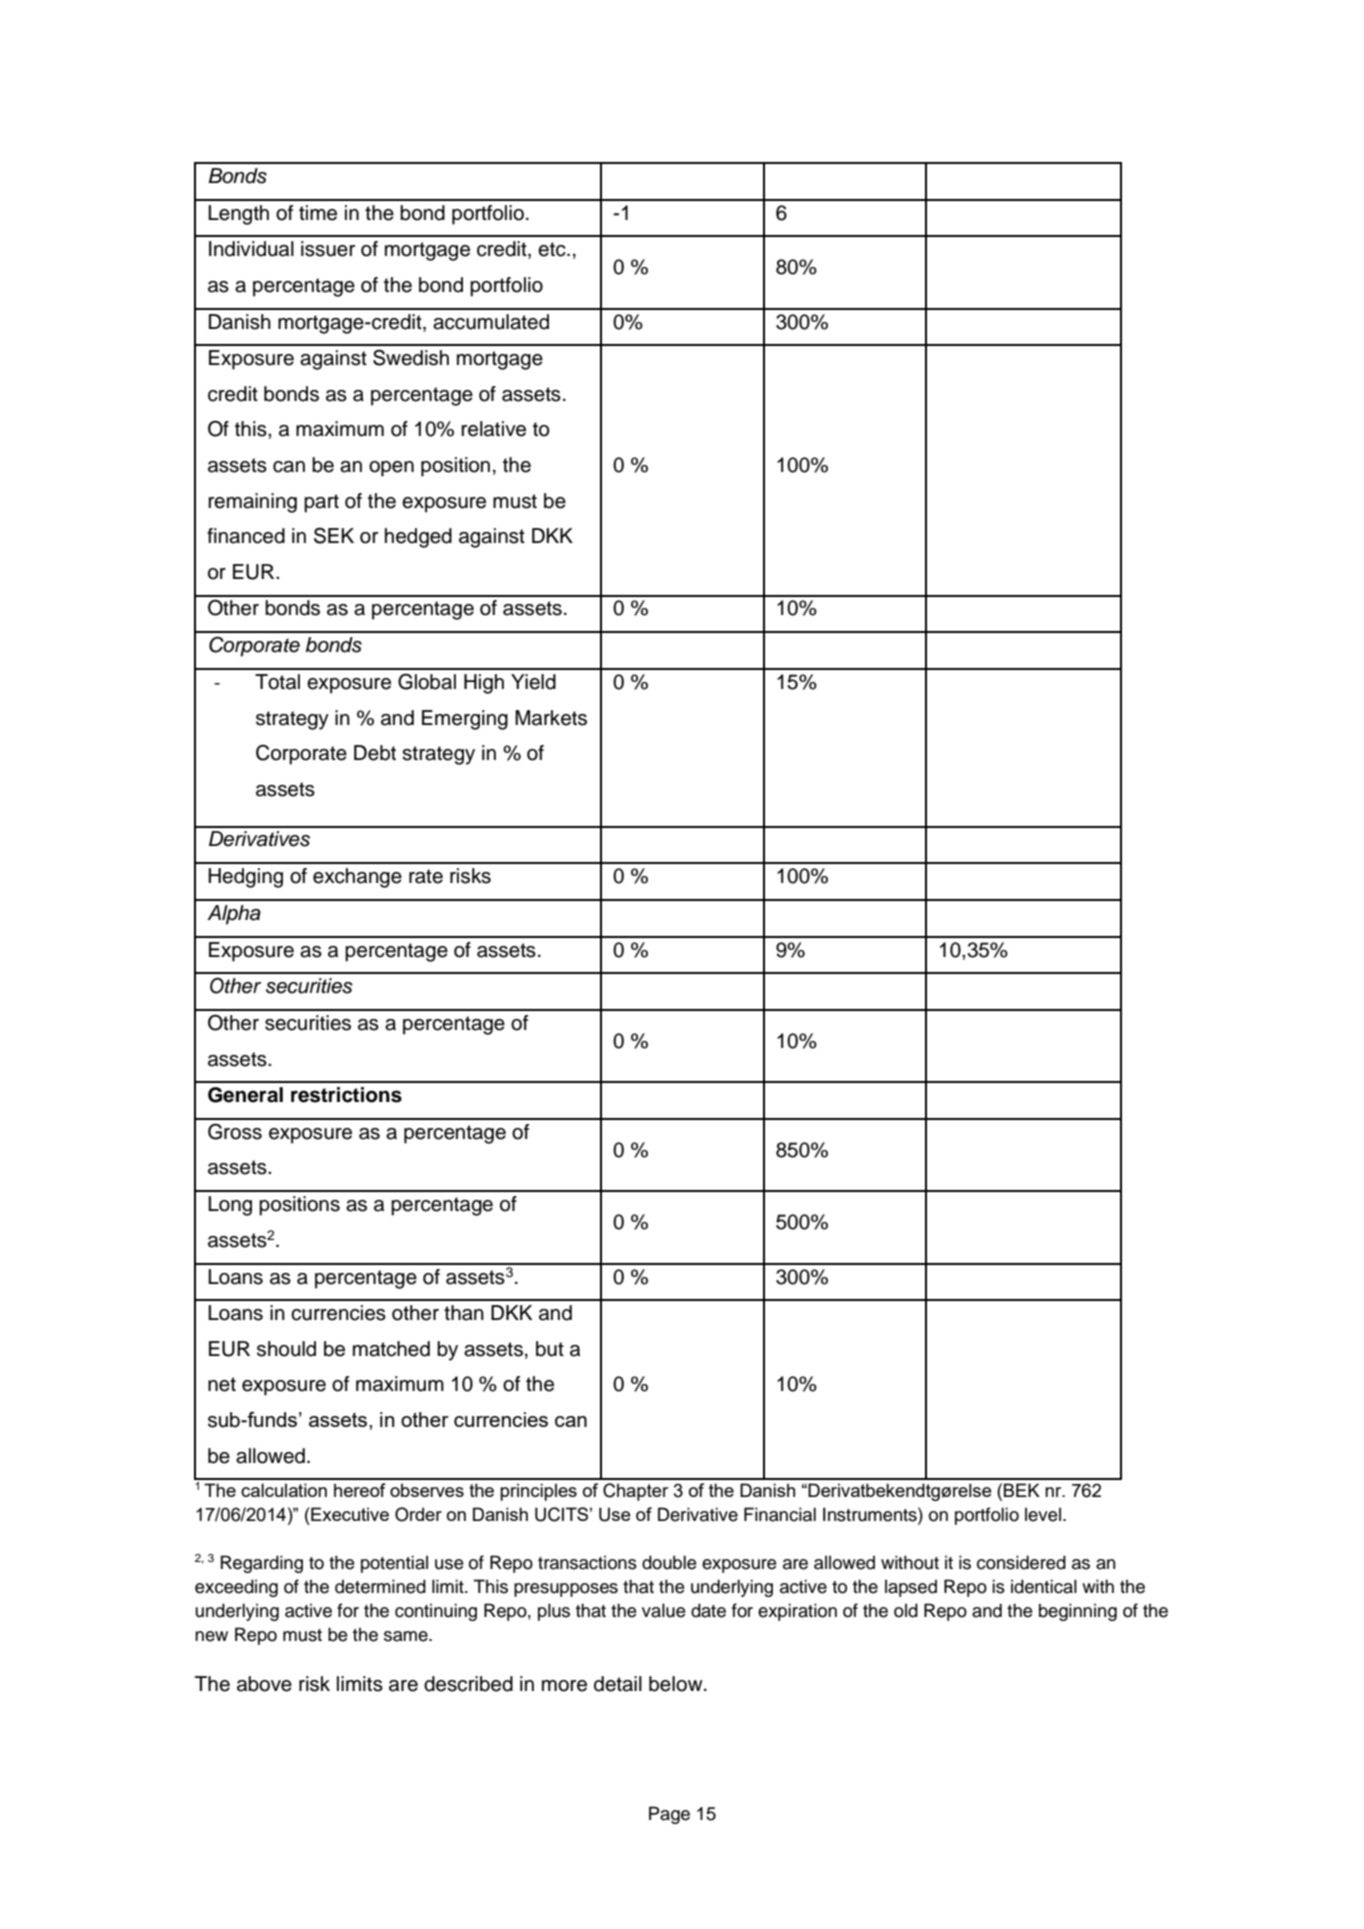 The height and width of the page is (1929, 1364). I want to click on etc, so click(553, 249).
